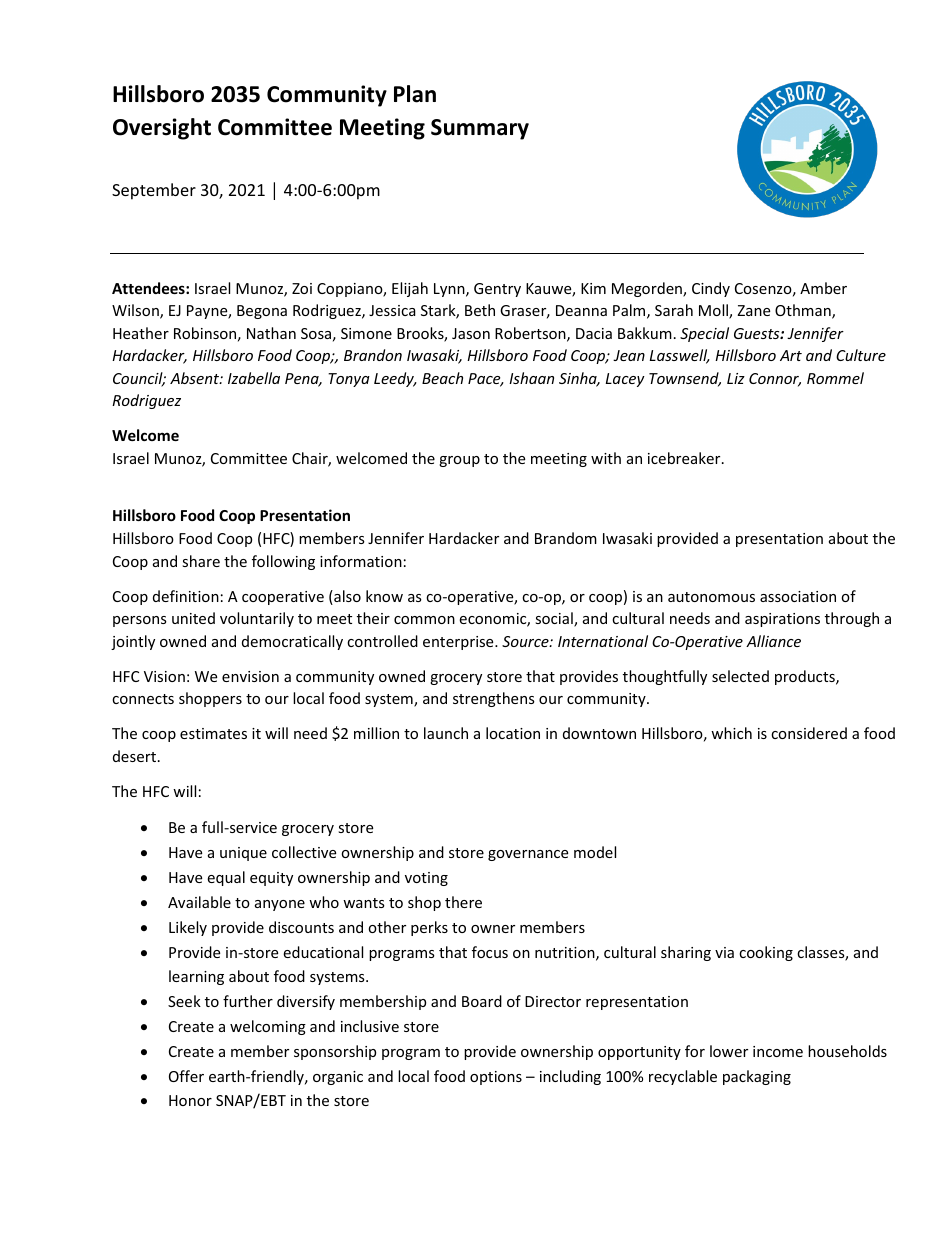 The height and width of the screenshot is (1233, 952). I want to click on Oversight, so click(162, 129).
